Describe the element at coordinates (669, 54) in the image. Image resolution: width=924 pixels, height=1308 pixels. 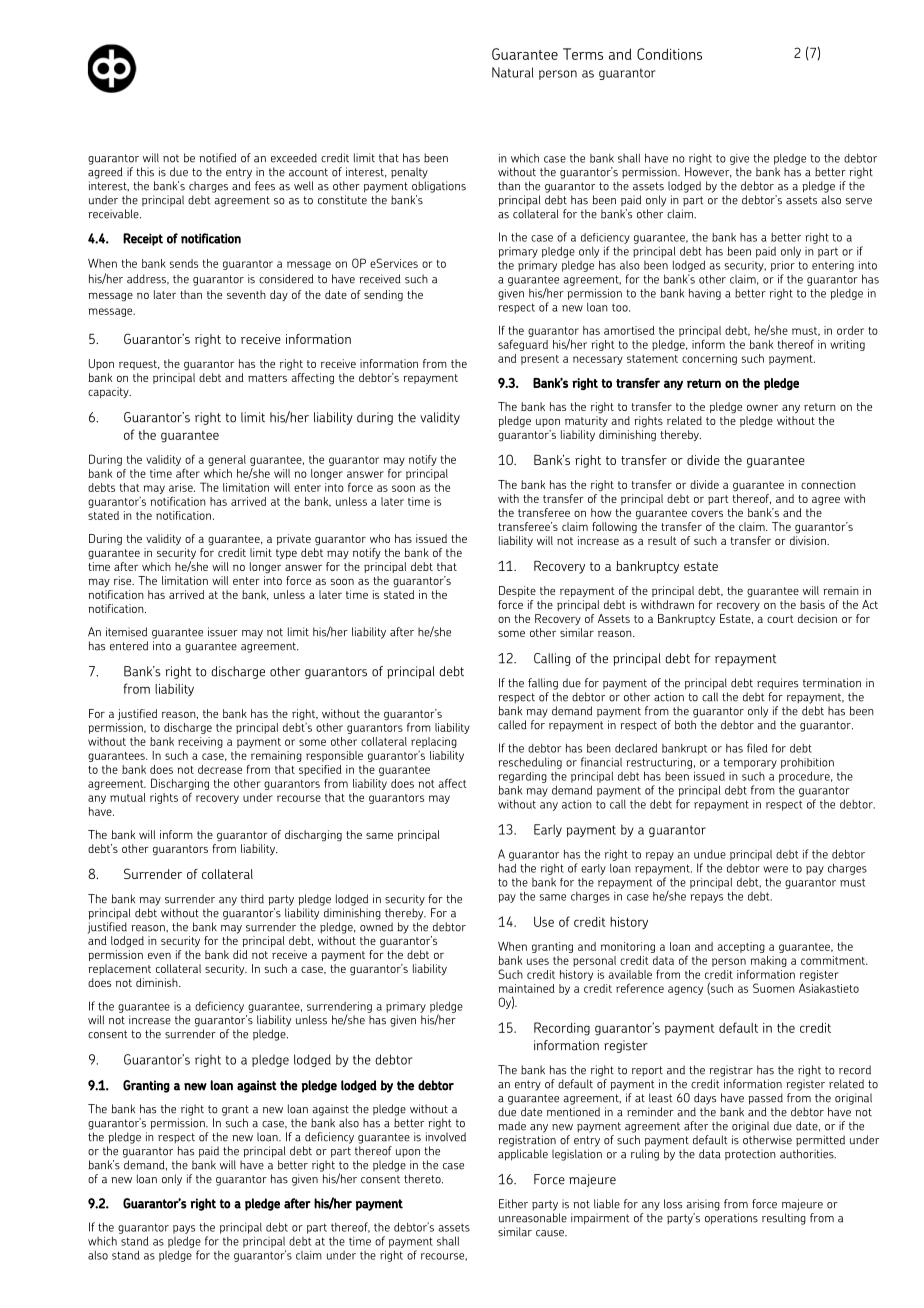
I see `Conditions` at that location.
